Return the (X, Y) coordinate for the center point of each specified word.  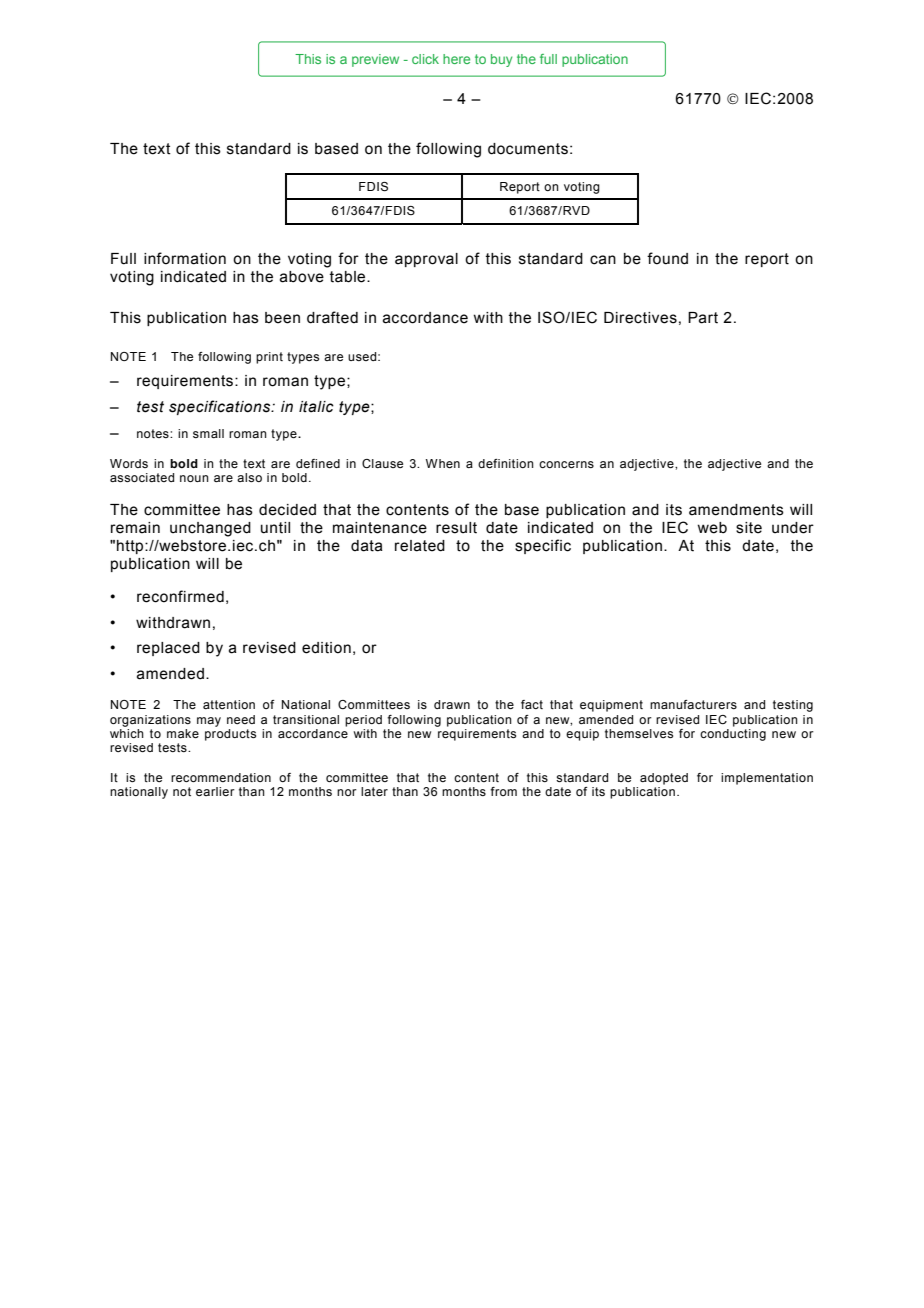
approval (426, 260)
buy (501, 60)
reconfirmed (180, 596)
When (443, 463)
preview (375, 60)
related (420, 546)
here (456, 59)
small (208, 433)
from (503, 791)
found (667, 258)
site (749, 528)
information (185, 258)
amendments (736, 510)
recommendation (221, 777)
